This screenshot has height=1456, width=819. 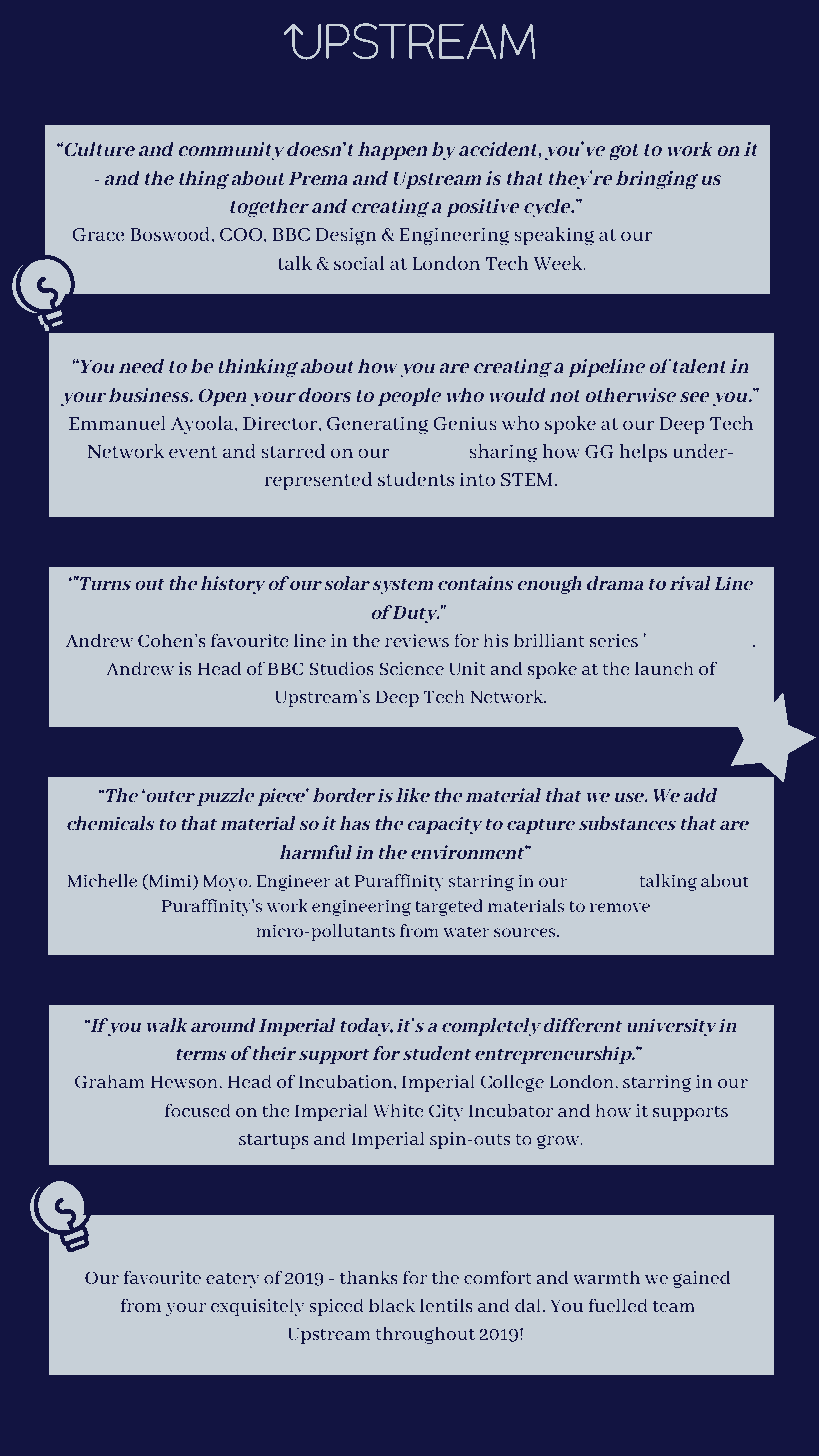 I want to click on thing, so click(x=204, y=180).
